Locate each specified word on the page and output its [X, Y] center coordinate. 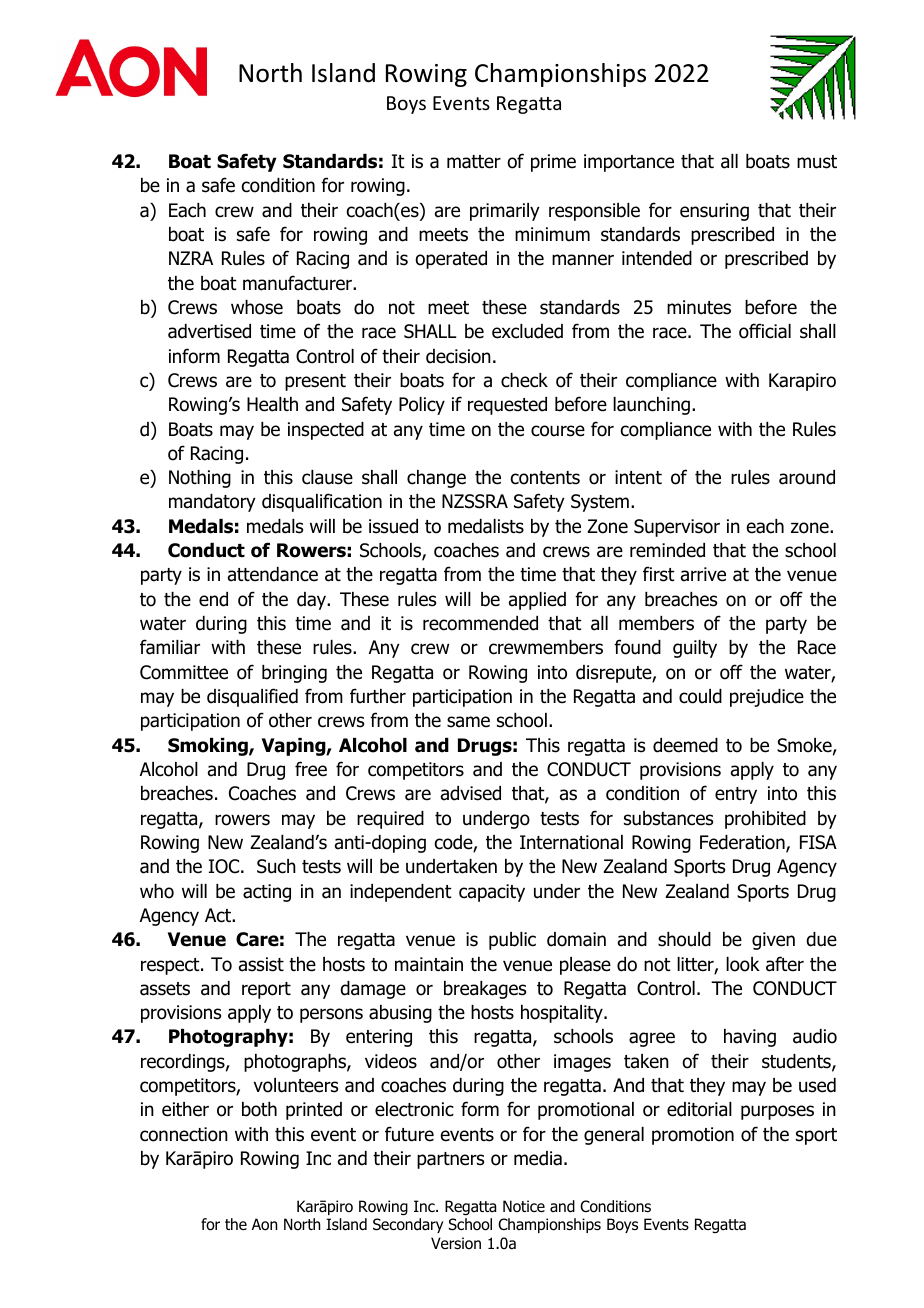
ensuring [714, 212]
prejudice [767, 698]
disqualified [252, 697]
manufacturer [299, 283]
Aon [264, 1224]
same [468, 722]
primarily [505, 212]
